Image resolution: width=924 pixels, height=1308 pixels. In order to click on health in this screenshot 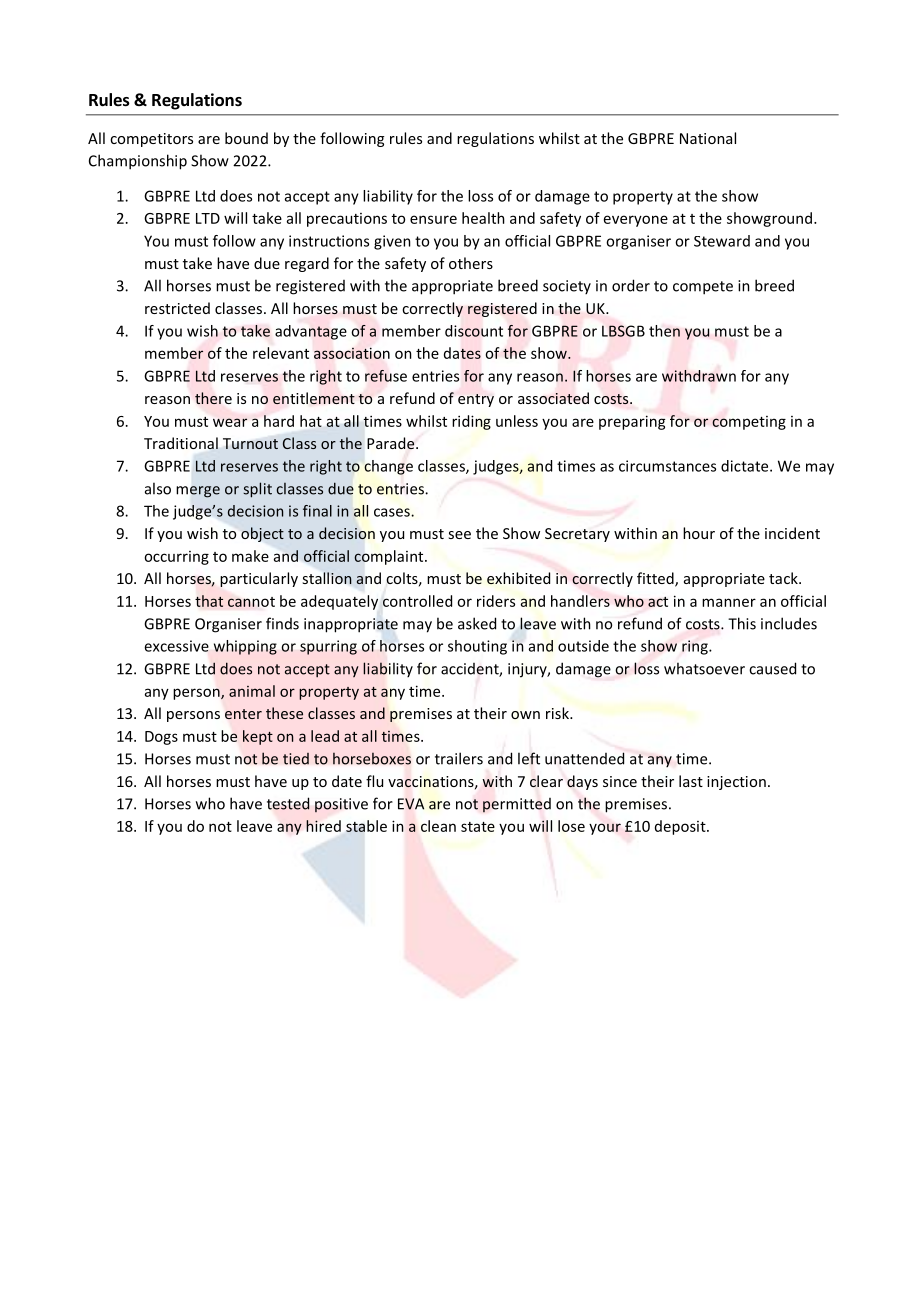, I will do `click(483, 218)`.
